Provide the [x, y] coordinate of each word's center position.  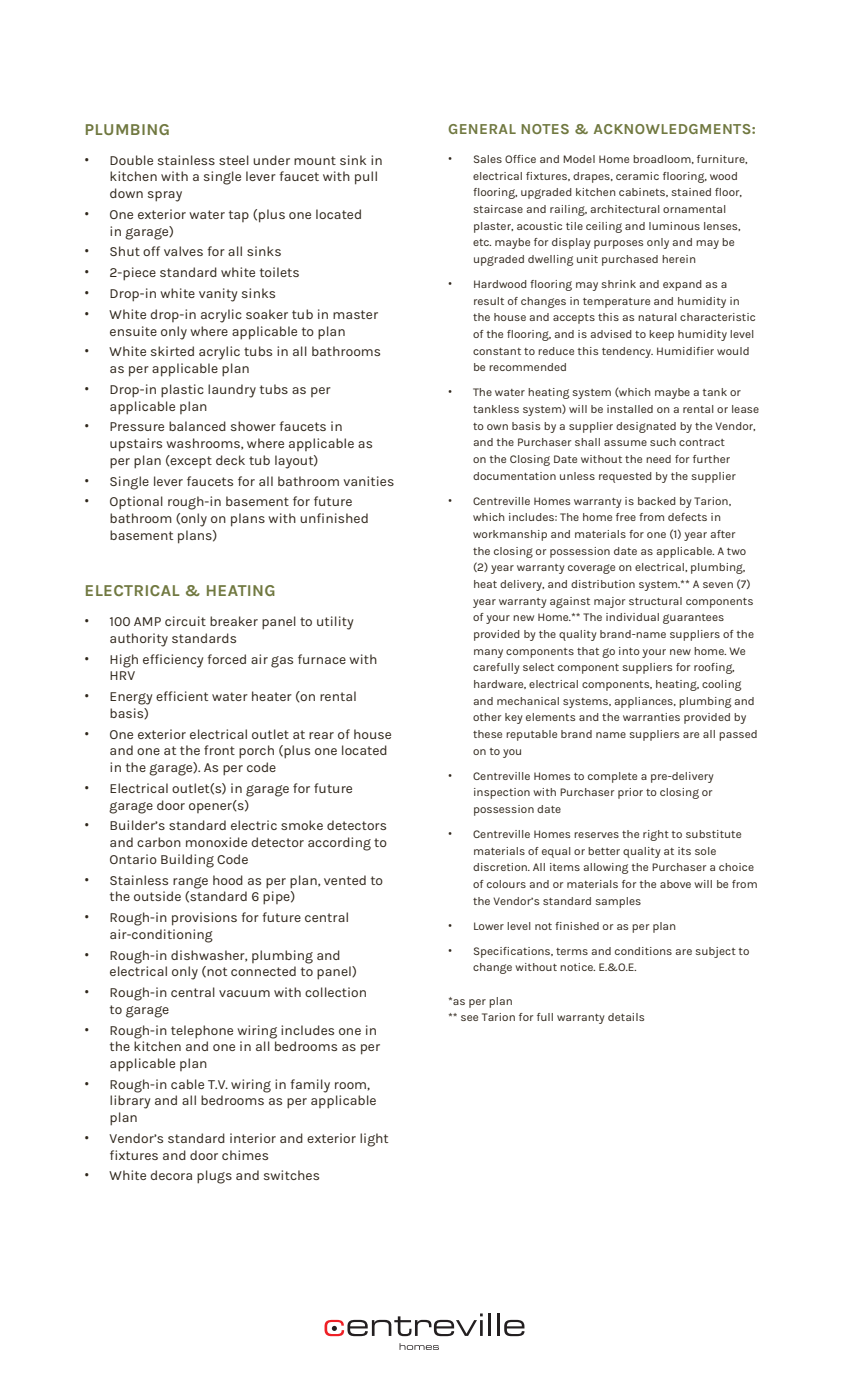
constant [497, 351]
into [629, 651]
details [626, 1017]
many [488, 653]
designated [646, 427]
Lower [489, 926]
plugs [214, 1177]
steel [234, 160]
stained [691, 192]
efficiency [173, 661]
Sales [488, 159]
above [675, 884]
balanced [197, 426]
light [374, 1140]
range [190, 883]
